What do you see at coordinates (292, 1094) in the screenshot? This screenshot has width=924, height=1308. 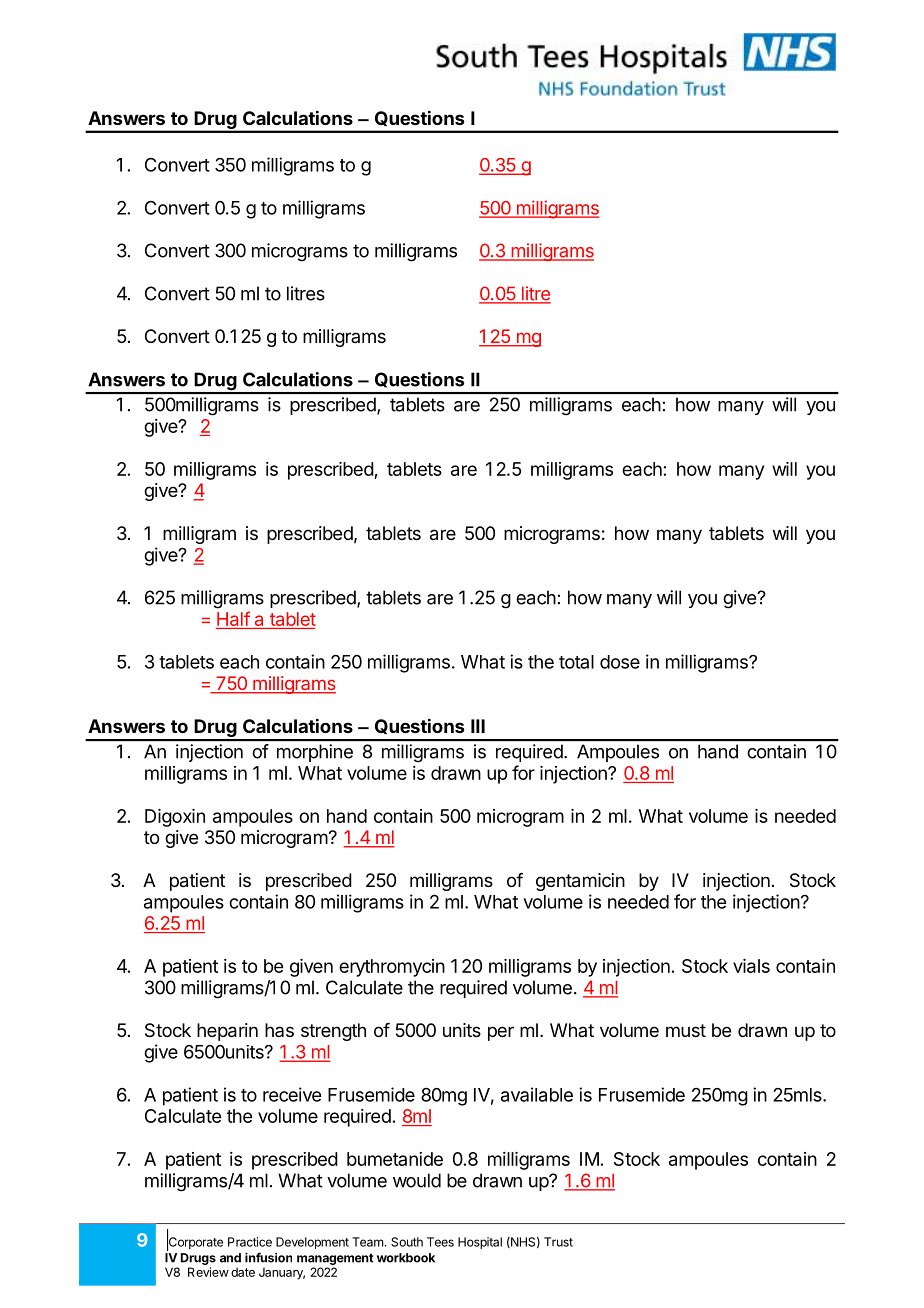 I see `receive` at bounding box center [292, 1094].
